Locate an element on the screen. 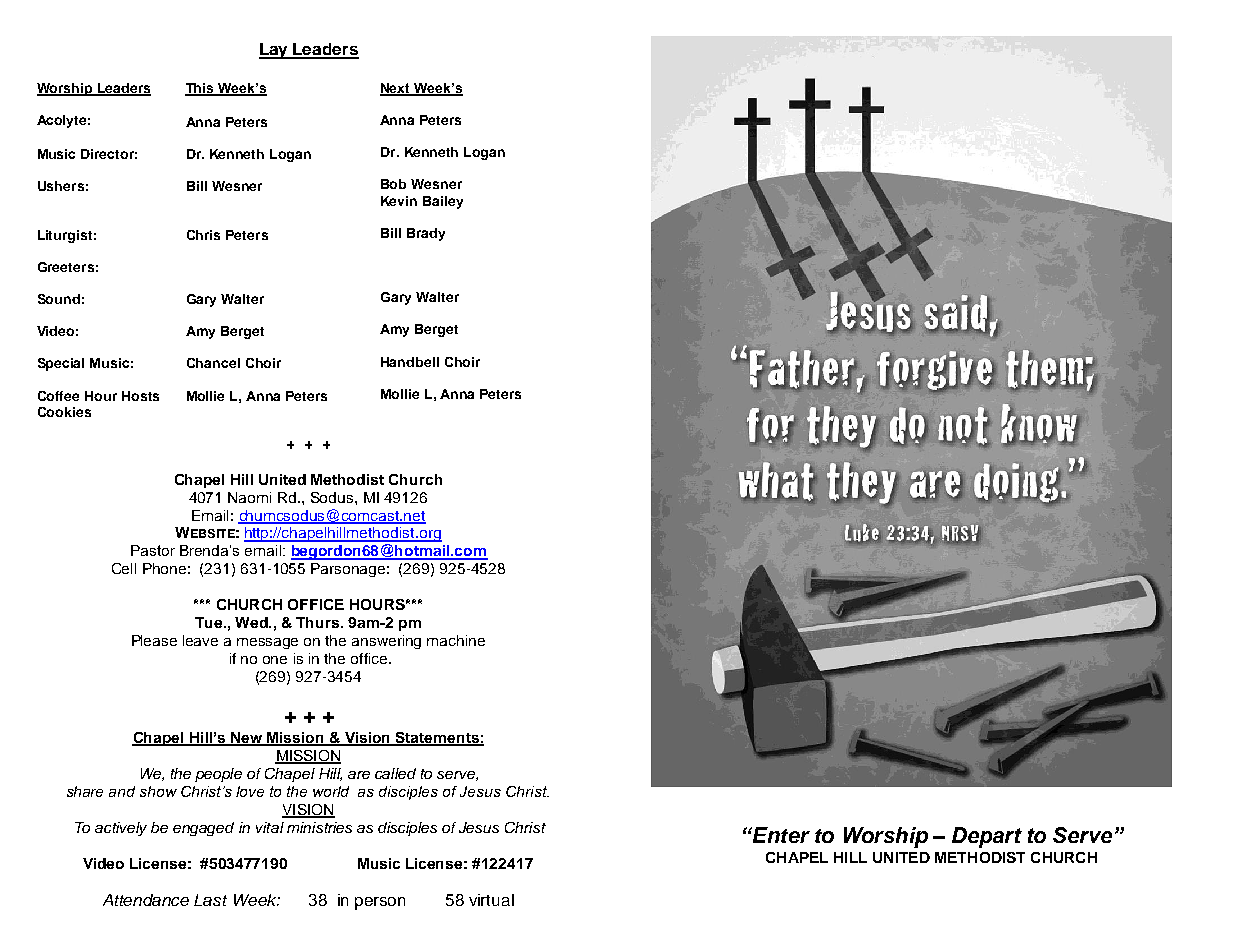 The width and height of the screenshot is (1233, 952). Bailey is located at coordinates (443, 202).
